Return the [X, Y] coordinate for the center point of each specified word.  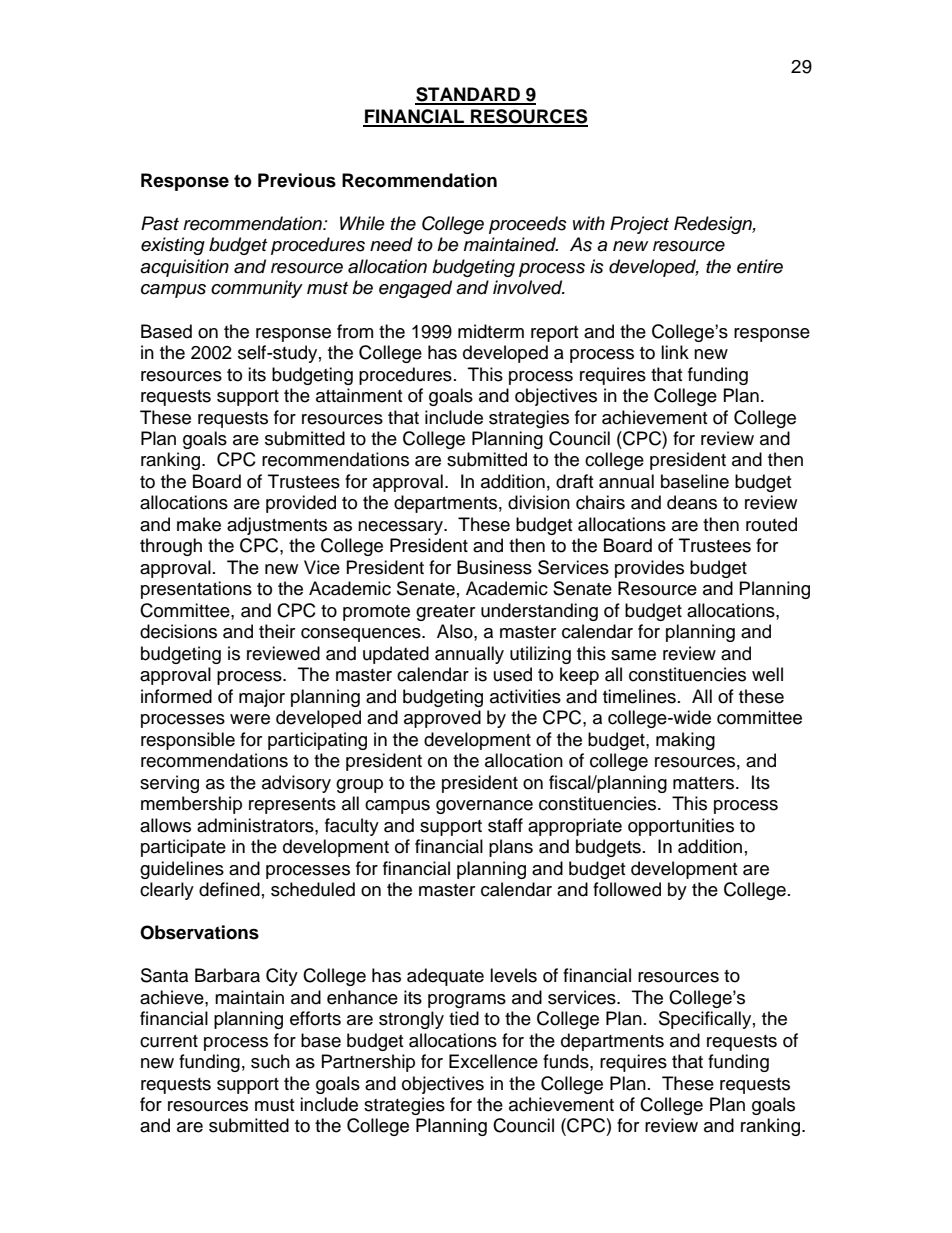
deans [692, 502]
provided [301, 504]
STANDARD [468, 95]
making [685, 741]
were [250, 719]
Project [639, 225]
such [270, 1061]
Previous [297, 180]
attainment [359, 395]
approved [442, 719]
